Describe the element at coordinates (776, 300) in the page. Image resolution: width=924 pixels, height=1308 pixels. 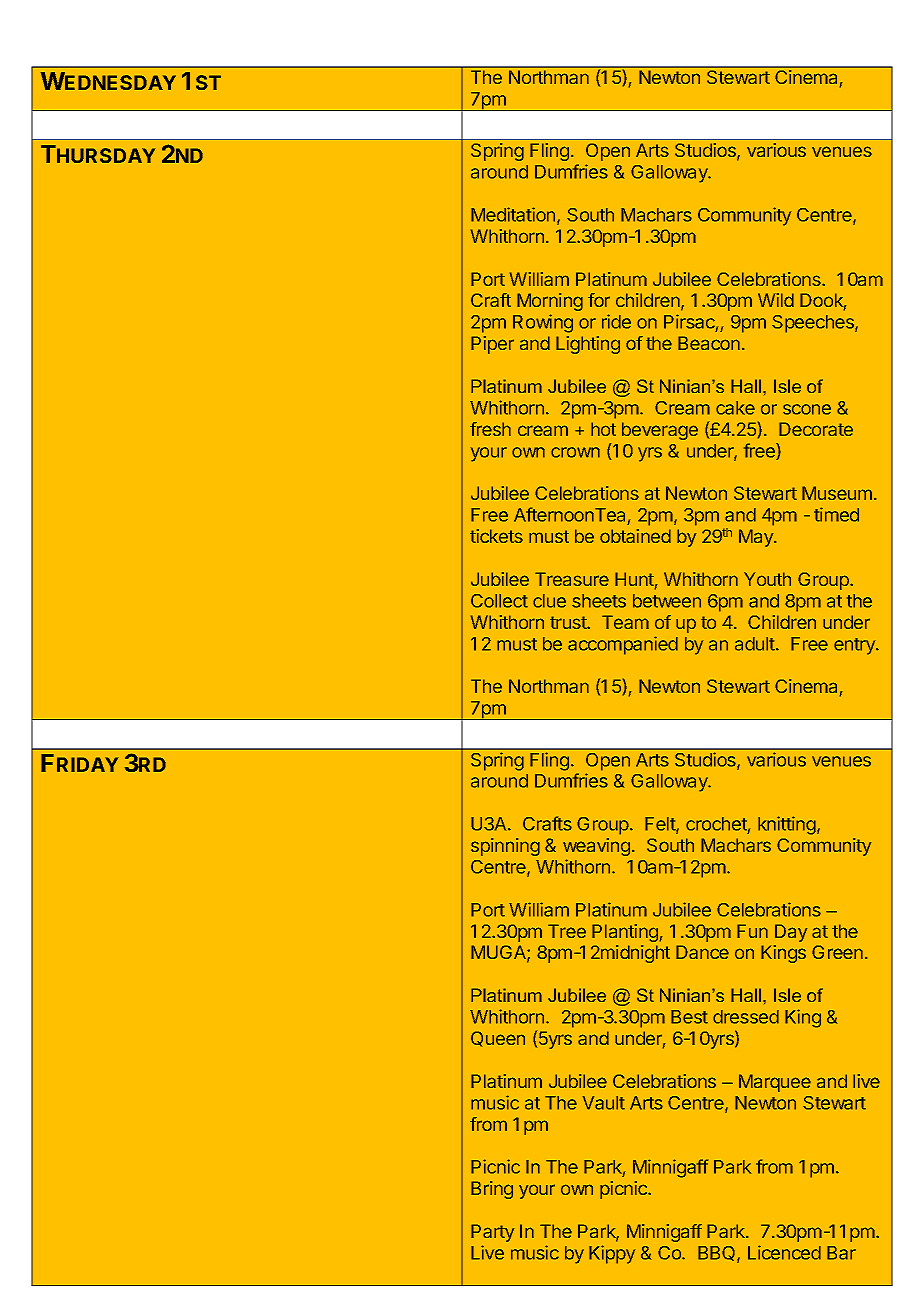
I see `Wild` at that location.
